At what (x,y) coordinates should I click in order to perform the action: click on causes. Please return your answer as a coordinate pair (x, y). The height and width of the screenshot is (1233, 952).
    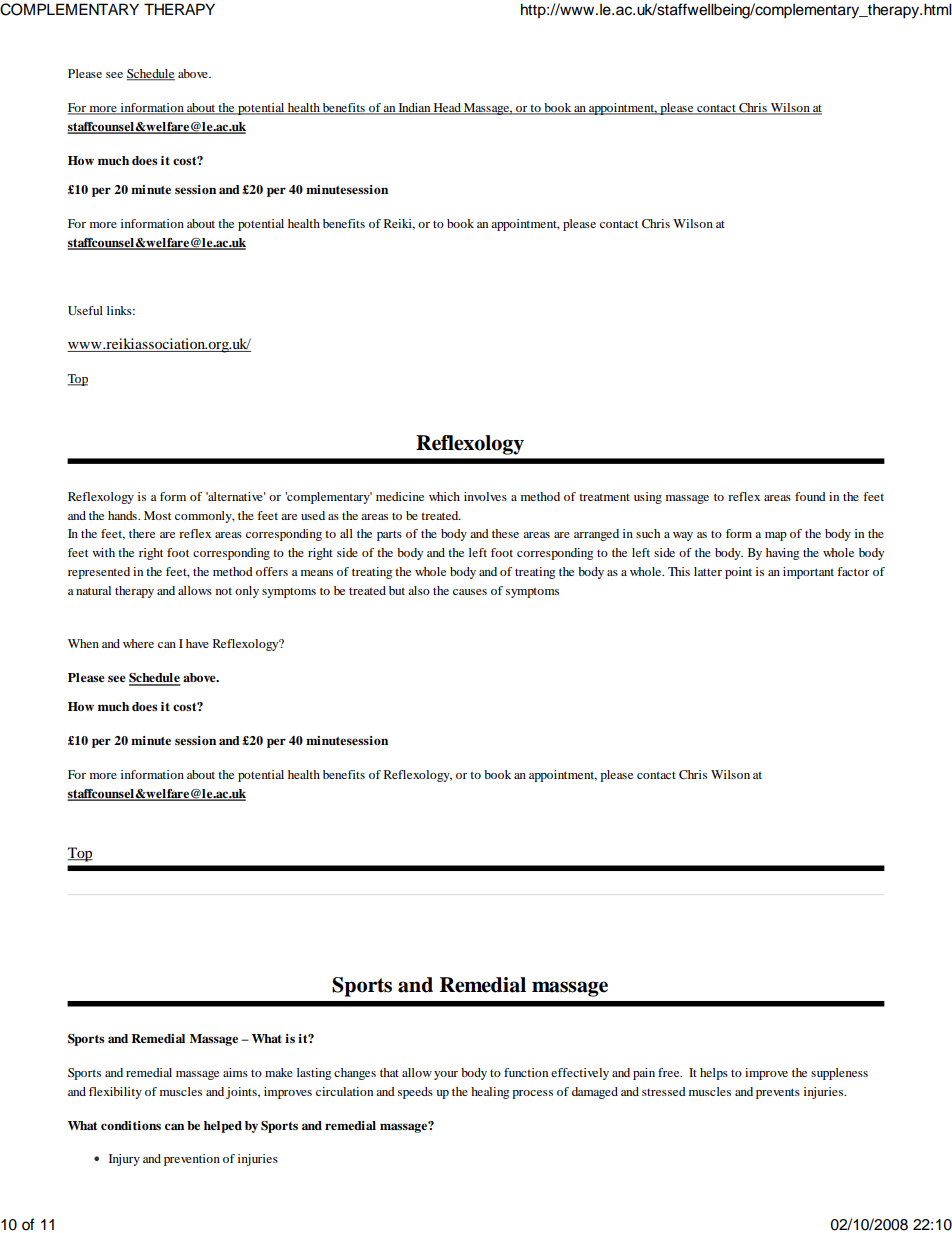
    Looking at the image, I should click on (470, 592).
